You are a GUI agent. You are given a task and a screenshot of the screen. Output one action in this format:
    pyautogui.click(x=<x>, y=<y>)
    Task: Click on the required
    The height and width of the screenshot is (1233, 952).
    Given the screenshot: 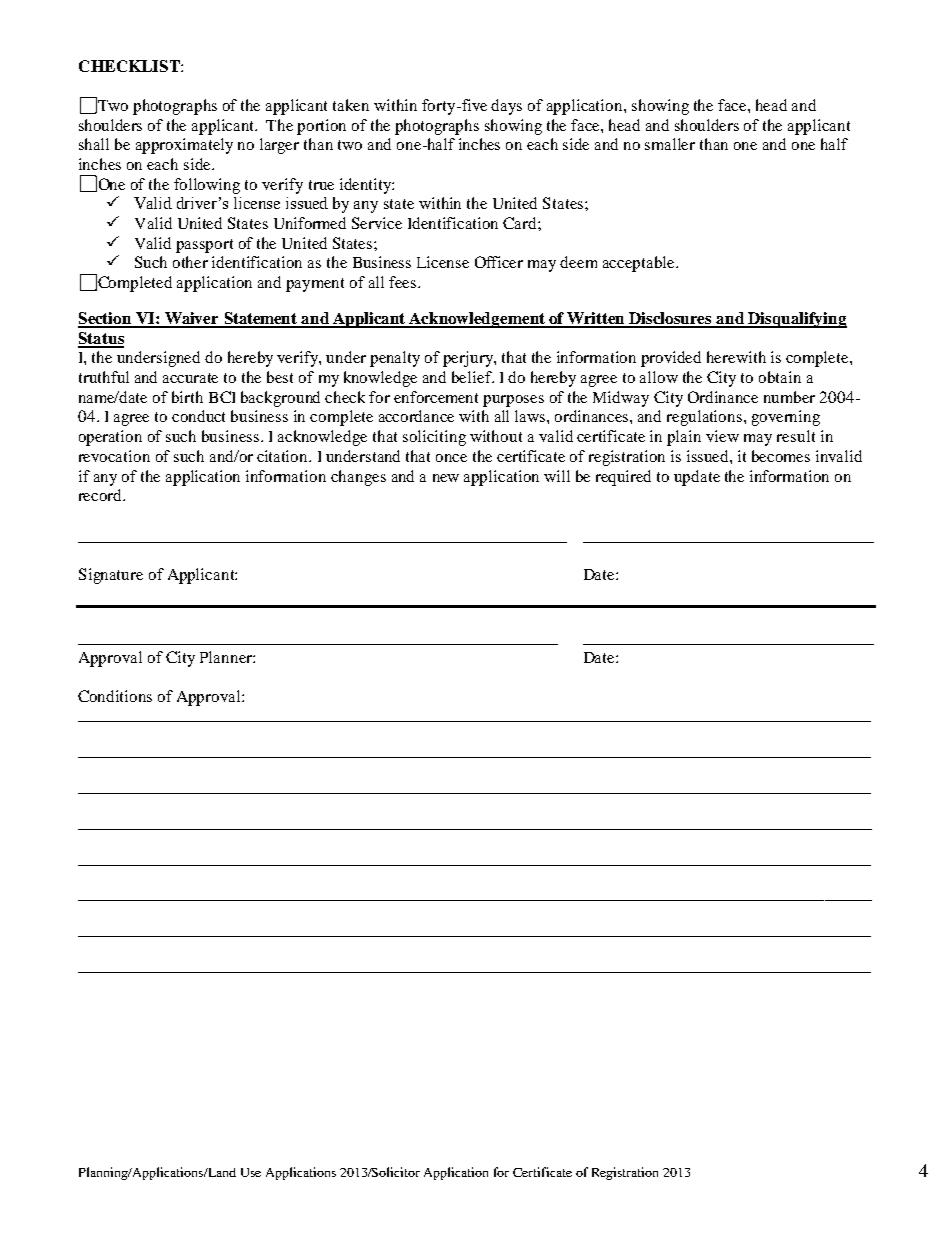 What is the action you would take?
    pyautogui.click(x=623, y=478)
